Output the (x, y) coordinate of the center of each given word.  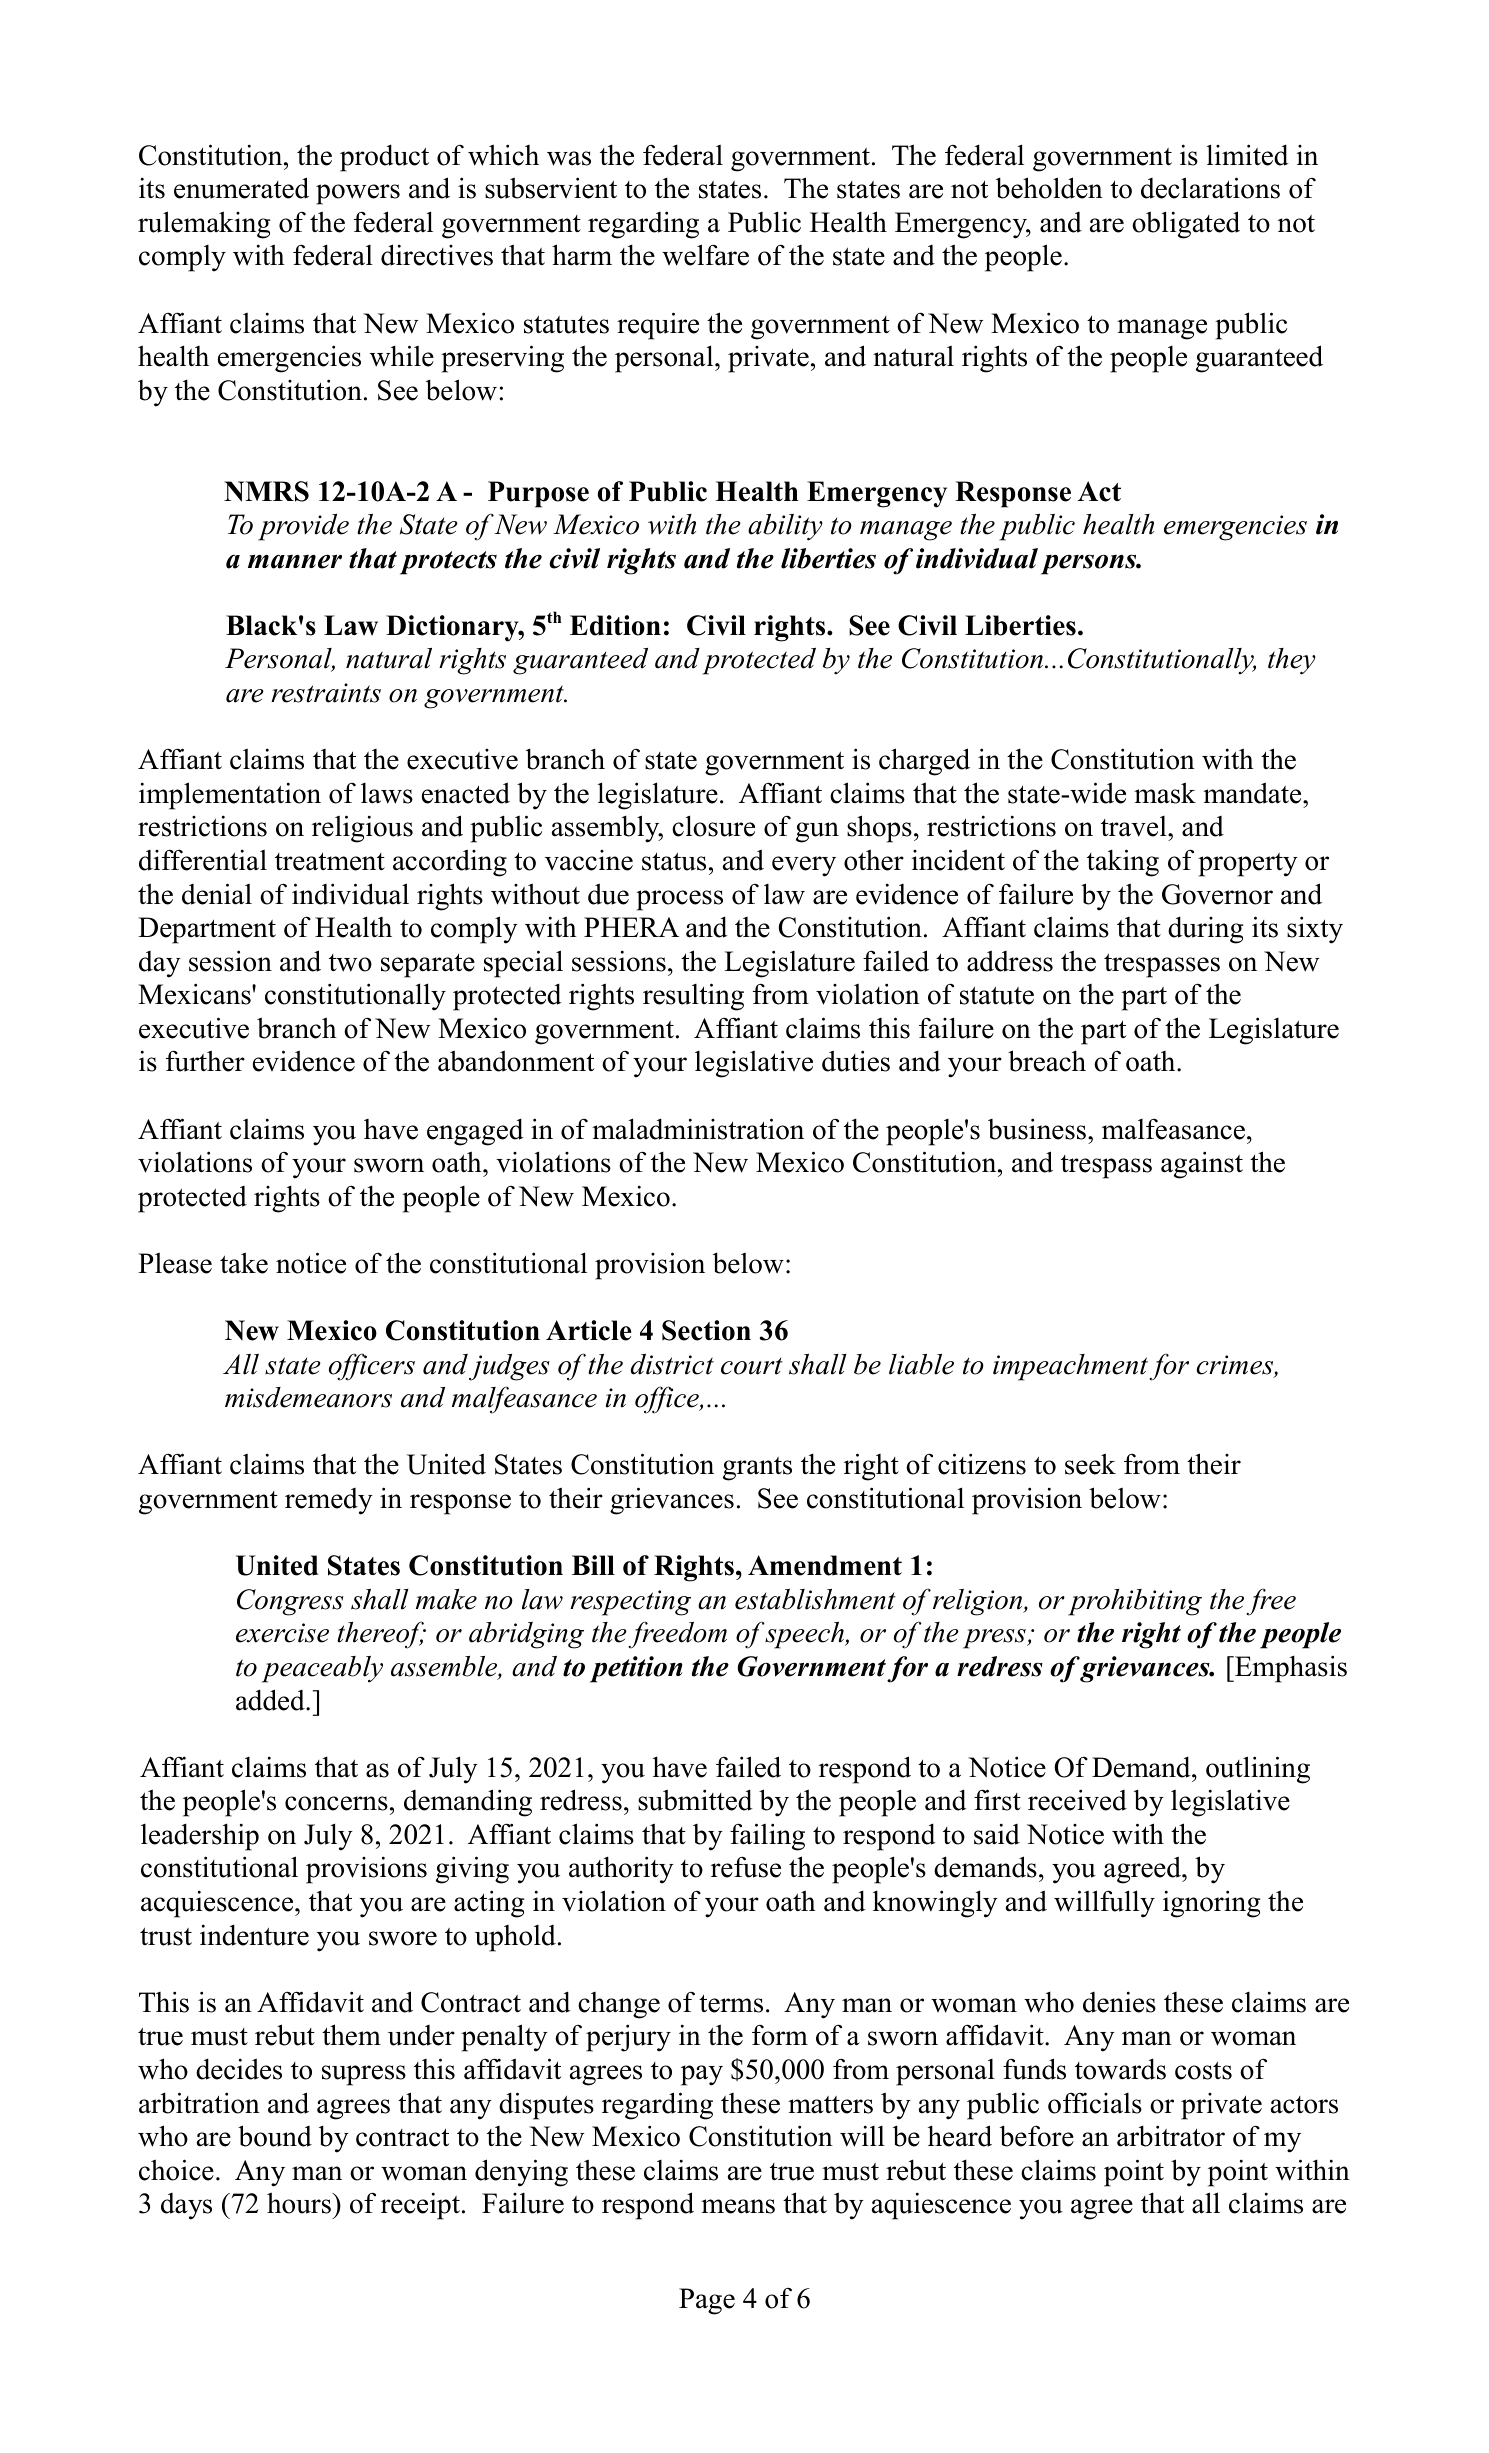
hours (300, 2203)
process (679, 900)
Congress (290, 1602)
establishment (815, 1599)
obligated (1186, 225)
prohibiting (1135, 1602)
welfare (705, 255)
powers (358, 194)
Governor (1217, 894)
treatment (330, 862)
